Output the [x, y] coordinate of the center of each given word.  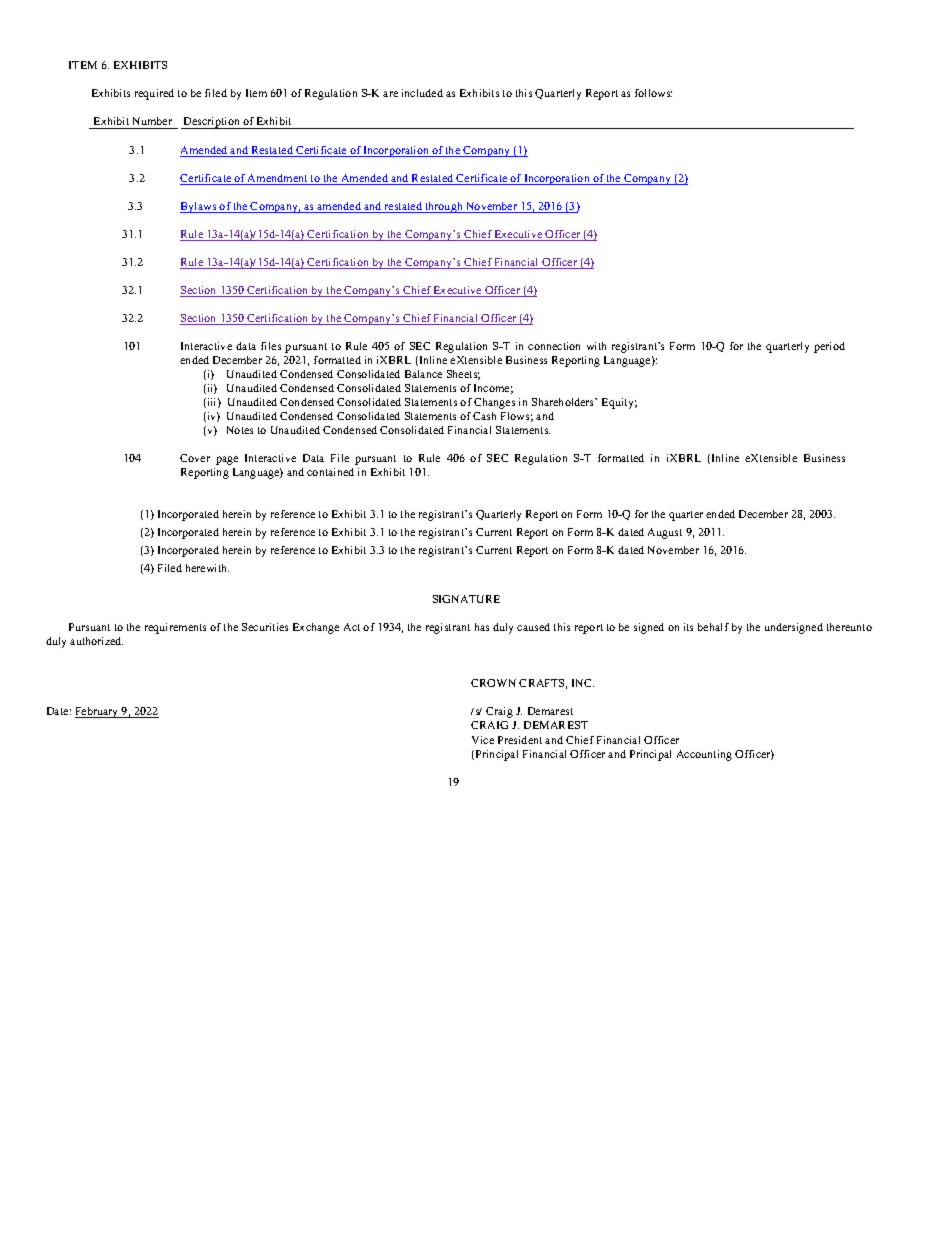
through [444, 207]
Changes [494, 403]
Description [211, 123]
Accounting [704, 755]
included [422, 93]
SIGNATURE [466, 599]
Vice [483, 740]
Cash [484, 416]
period [829, 347]
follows [653, 93]
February [98, 712]
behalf [713, 627]
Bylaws [199, 207]
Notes [240, 430]
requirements [175, 628]
